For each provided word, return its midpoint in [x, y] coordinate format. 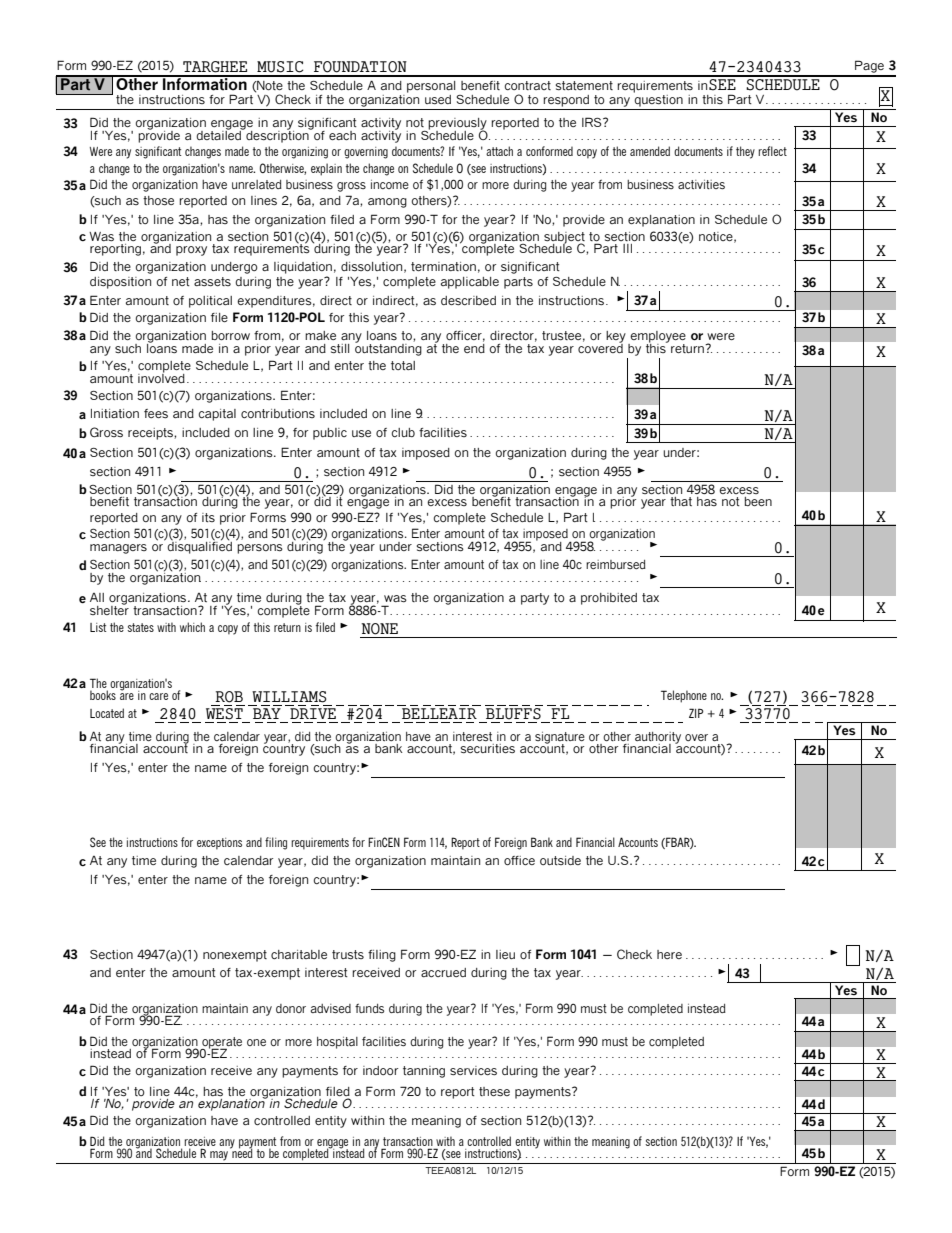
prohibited [609, 599]
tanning [424, 1072]
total [403, 365]
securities [488, 749]
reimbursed [616, 564]
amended [650, 151]
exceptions [219, 844]
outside [560, 860]
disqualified [199, 546]
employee [657, 338]
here [669, 954]
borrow [231, 335]
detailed [220, 134]
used [438, 99]
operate [221, 1044]
